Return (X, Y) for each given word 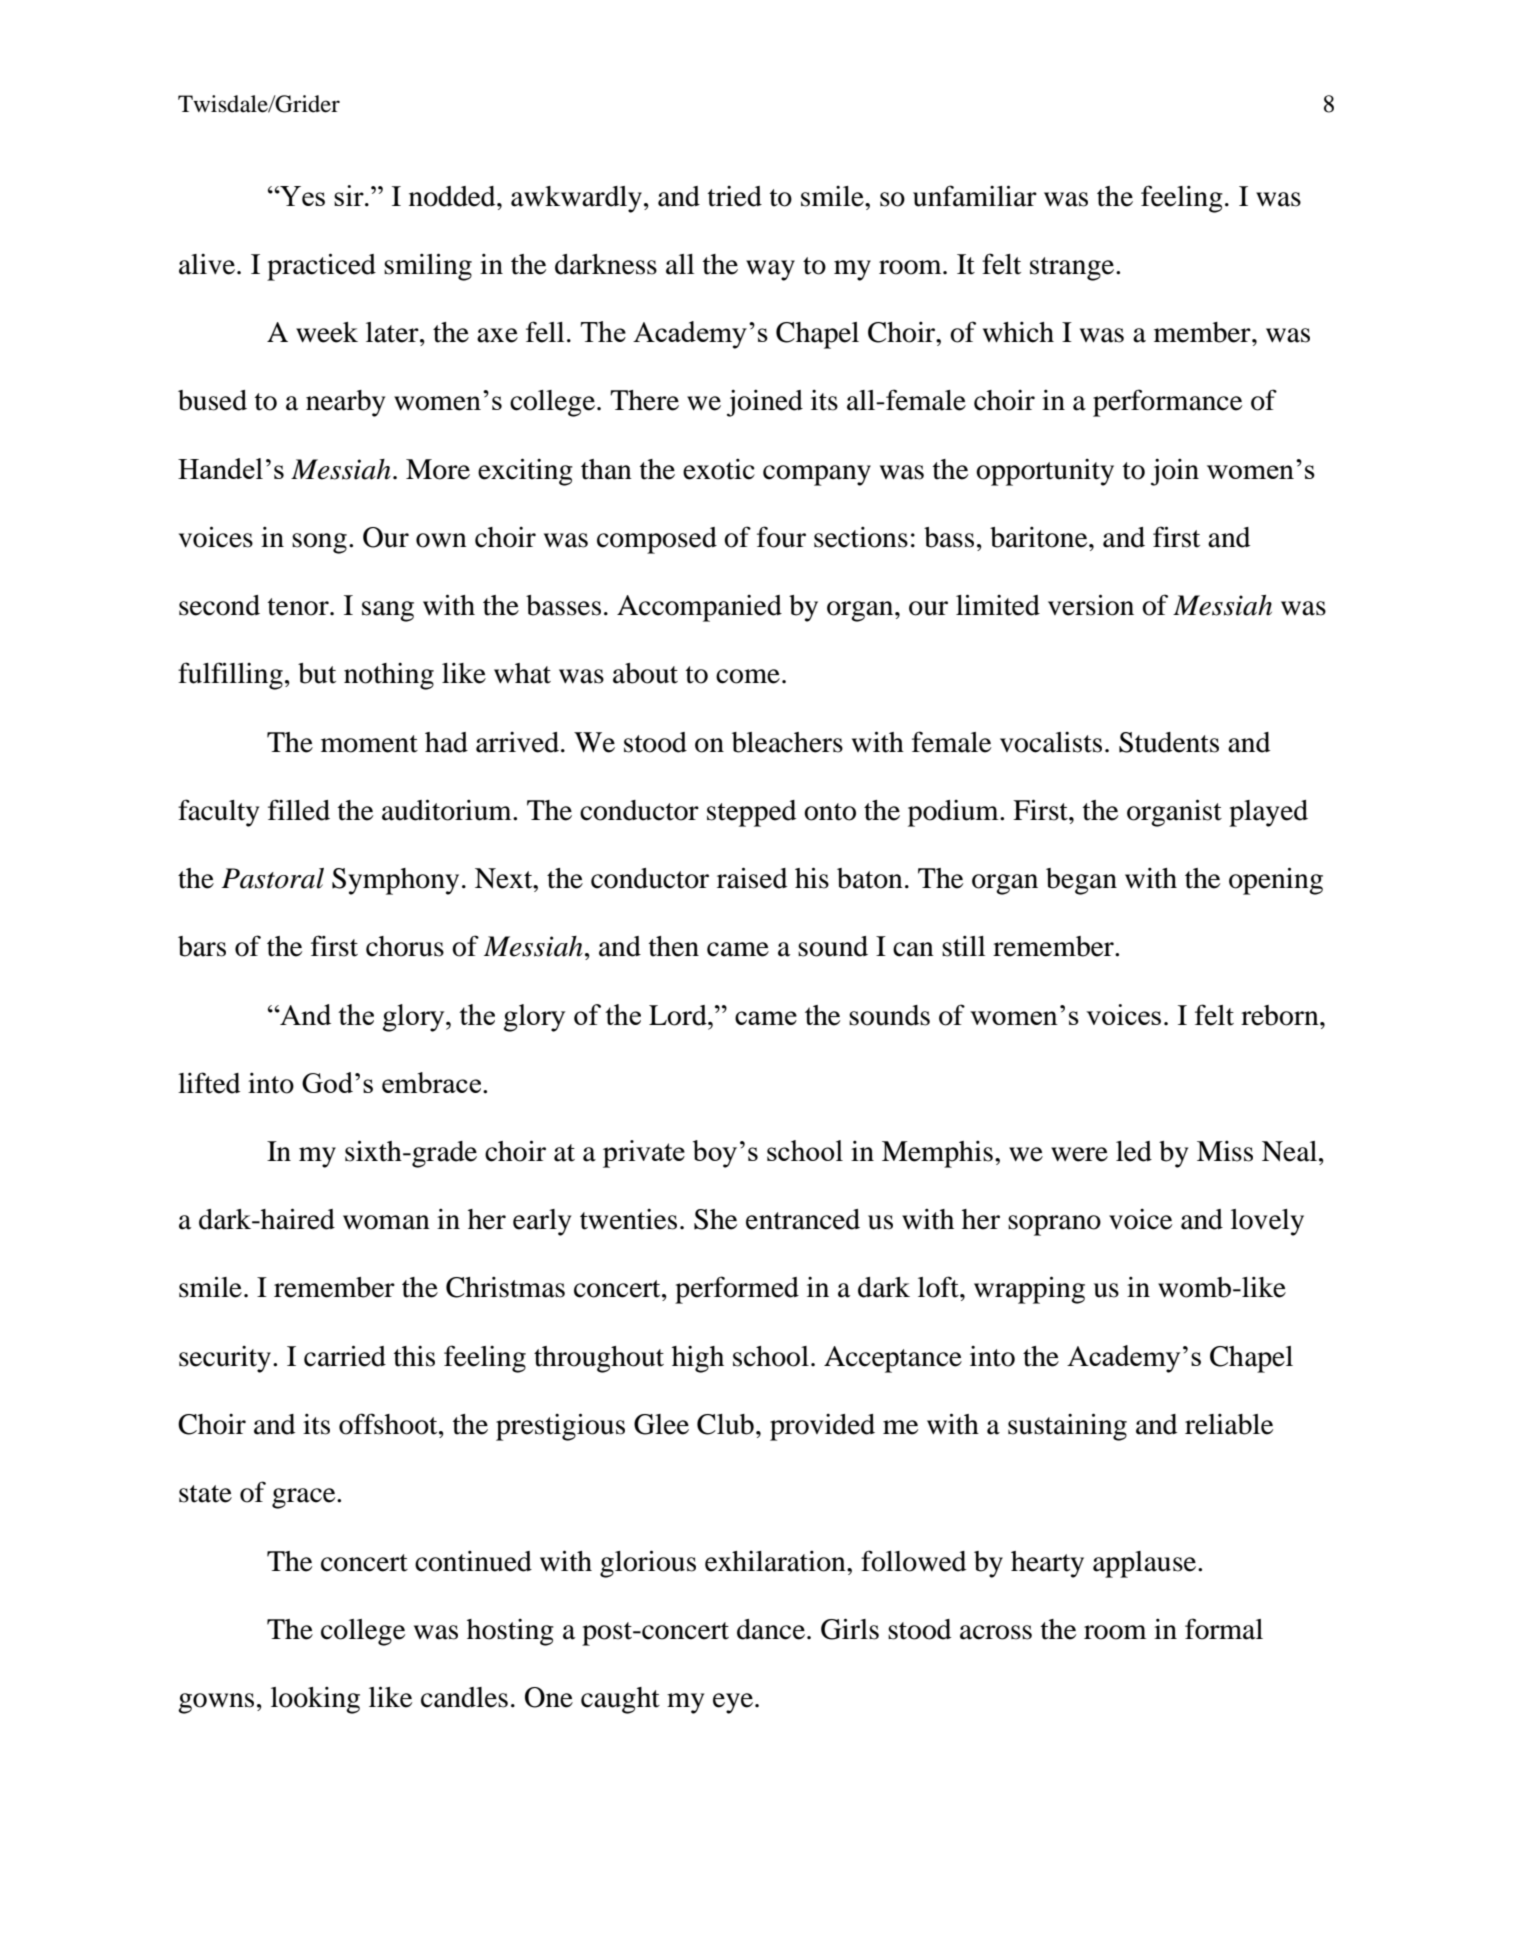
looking (315, 1700)
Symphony (395, 881)
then (674, 946)
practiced (321, 267)
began (1081, 881)
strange (1073, 269)
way (770, 270)
